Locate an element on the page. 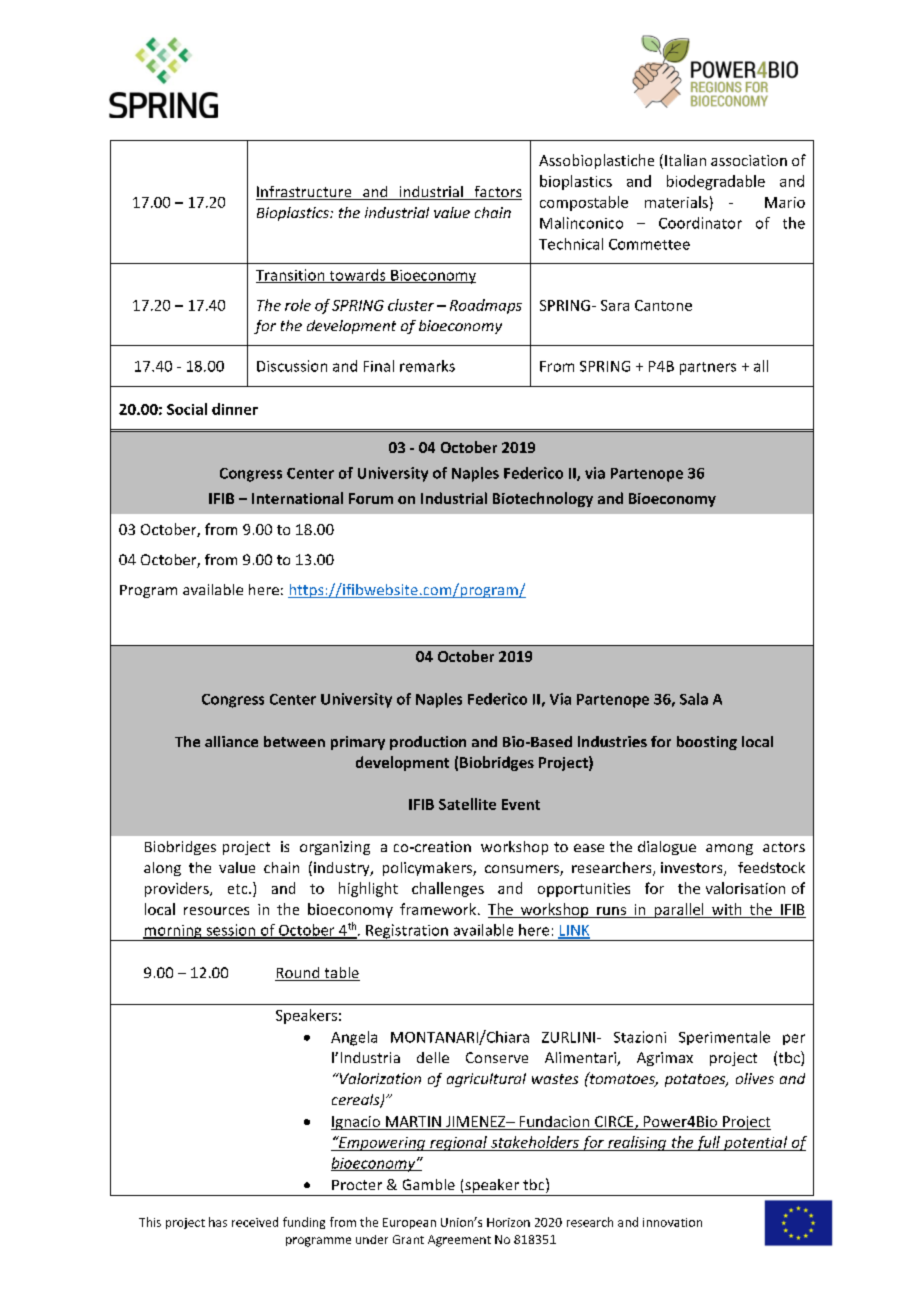 This document has height=1308, width=924. framework is located at coordinates (438, 909).
